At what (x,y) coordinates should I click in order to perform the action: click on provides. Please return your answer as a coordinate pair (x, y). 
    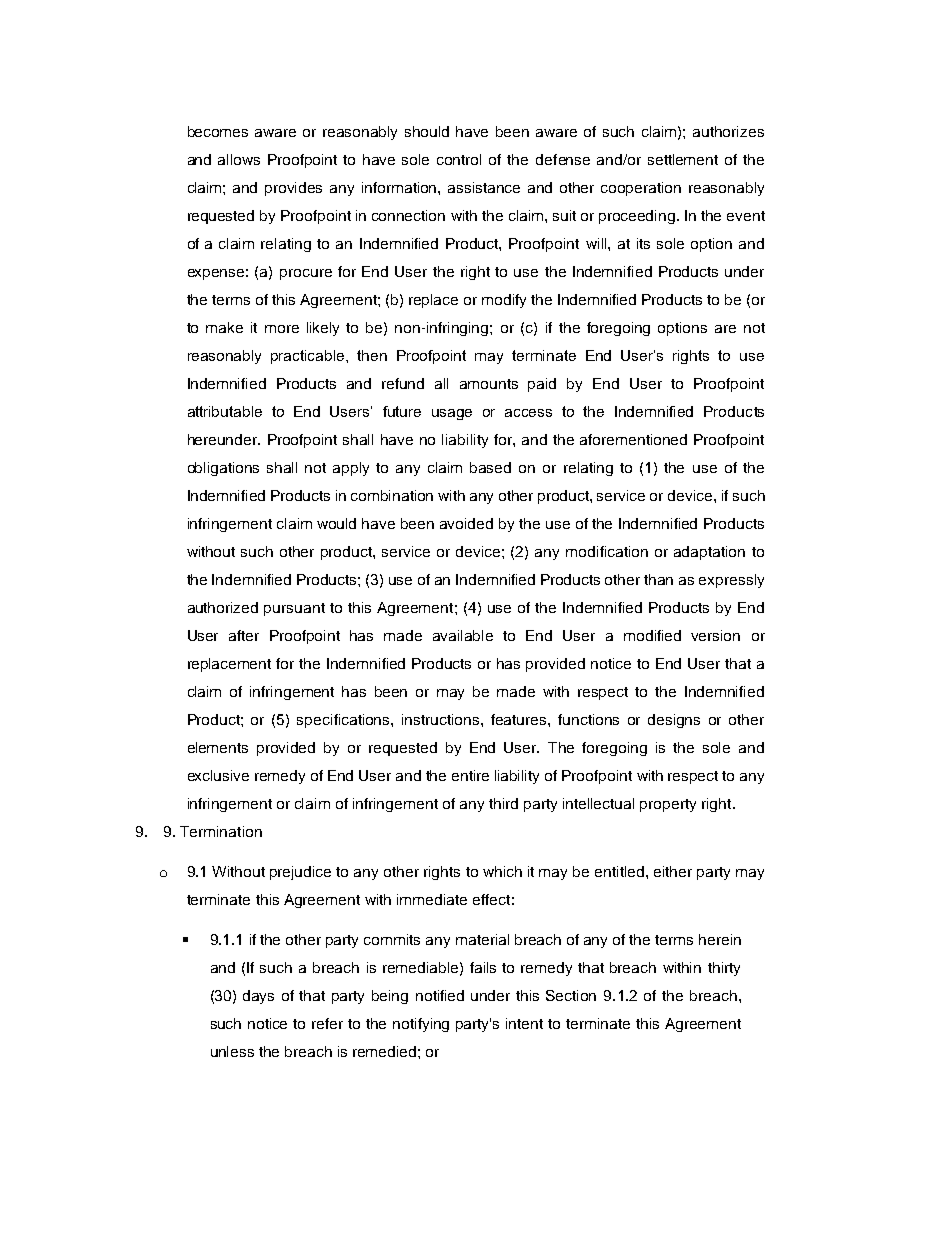
    Looking at the image, I should click on (293, 189).
